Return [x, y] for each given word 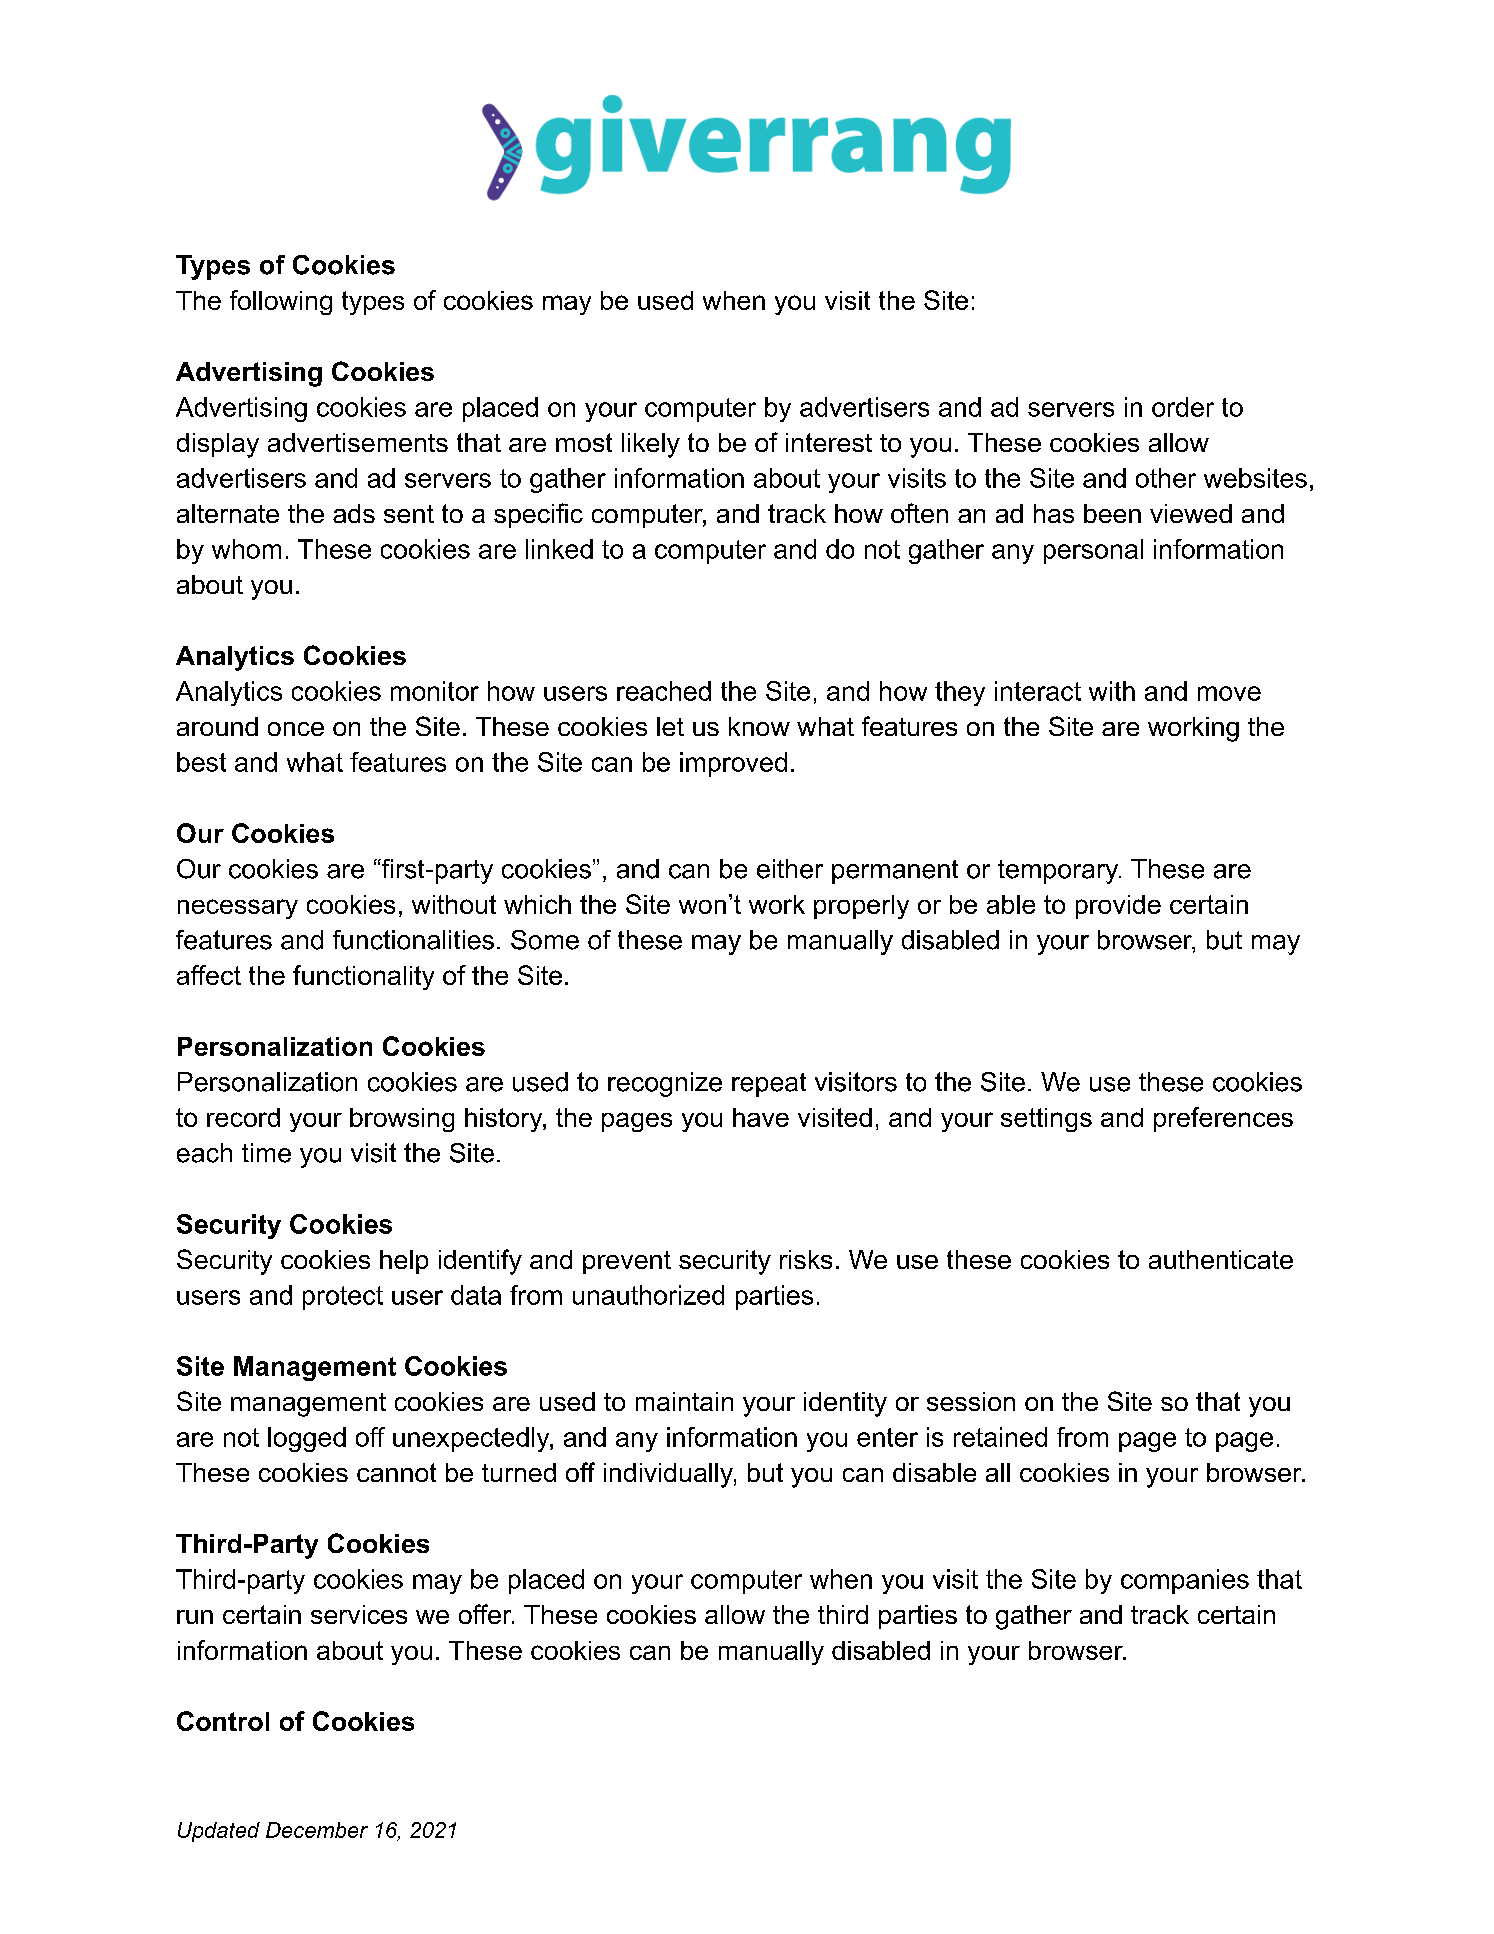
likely [651, 445]
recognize [665, 1084]
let [670, 726]
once [296, 729]
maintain [684, 1401]
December [317, 1830]
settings [1046, 1120]
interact [1038, 691]
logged [307, 1439]
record [243, 1117]
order [1183, 407]
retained [1000, 1437]
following [281, 302]
